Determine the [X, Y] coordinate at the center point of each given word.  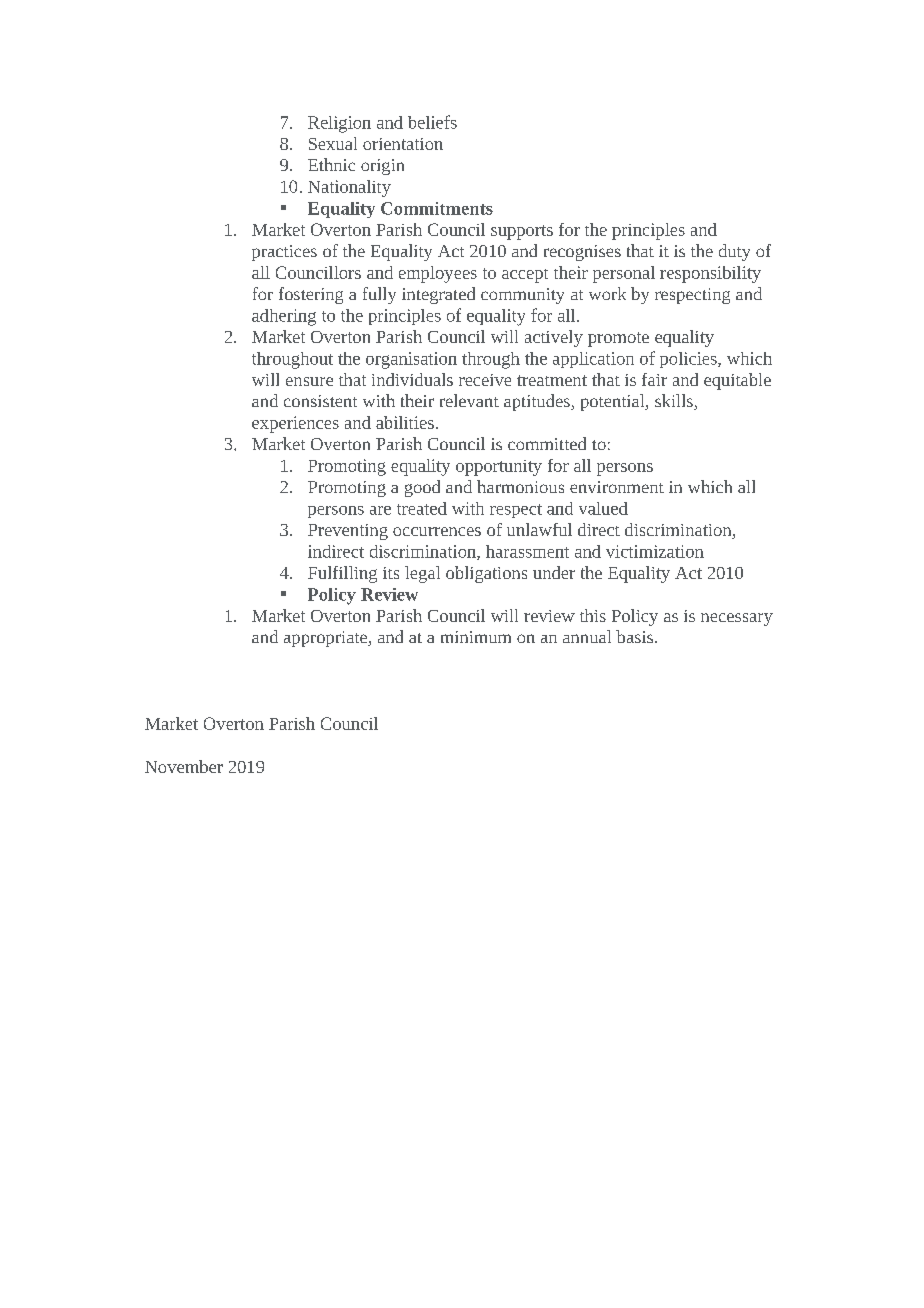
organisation [411, 360]
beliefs [432, 122]
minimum [476, 637]
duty [734, 252]
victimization [655, 551]
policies [689, 360]
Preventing [348, 532]
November [184, 766]
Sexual [333, 143]
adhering [284, 317]
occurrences [437, 531]
